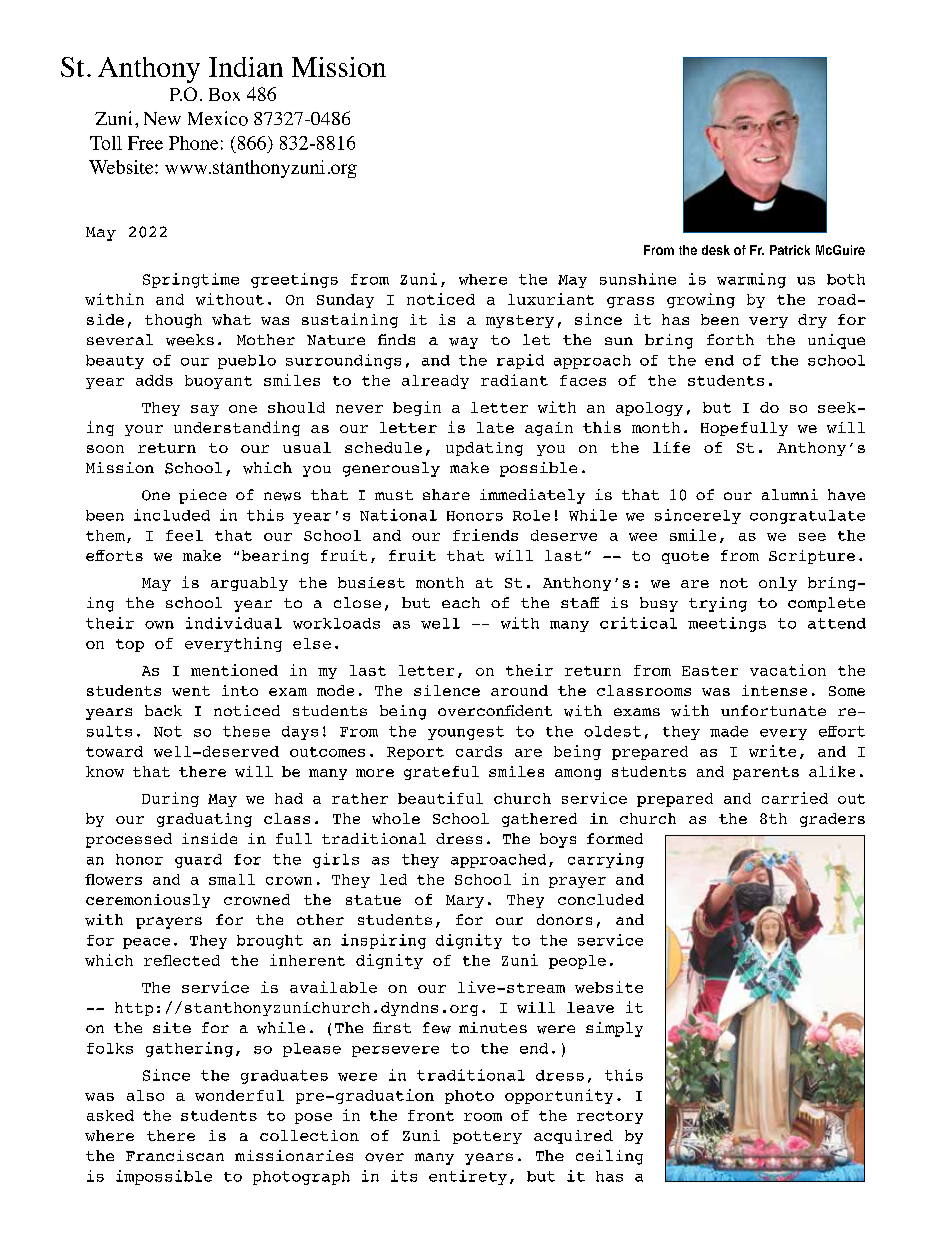 The image size is (952, 1233). I want to click on pottery, so click(487, 1137).
